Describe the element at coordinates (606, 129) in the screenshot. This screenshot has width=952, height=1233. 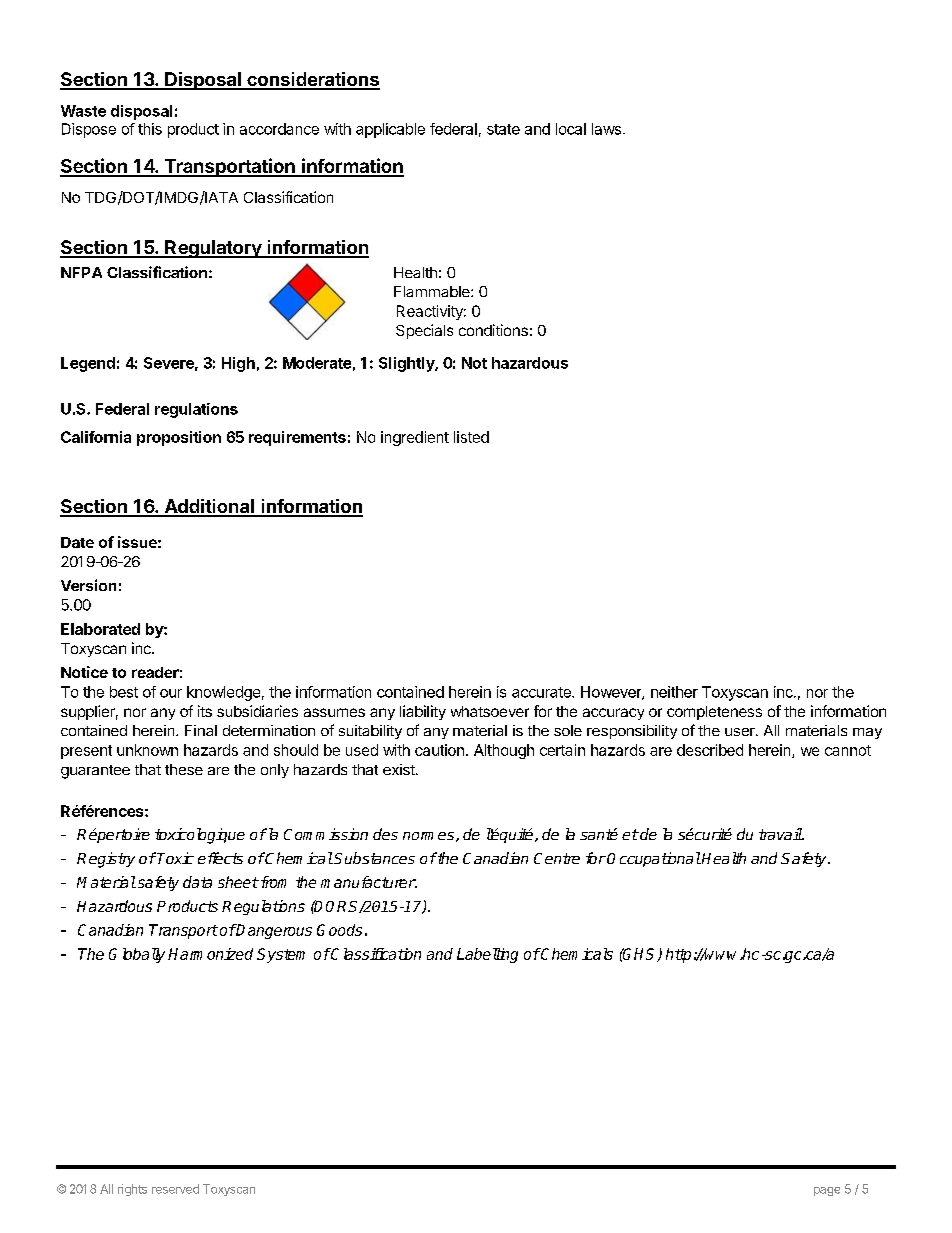
I see `laws` at that location.
